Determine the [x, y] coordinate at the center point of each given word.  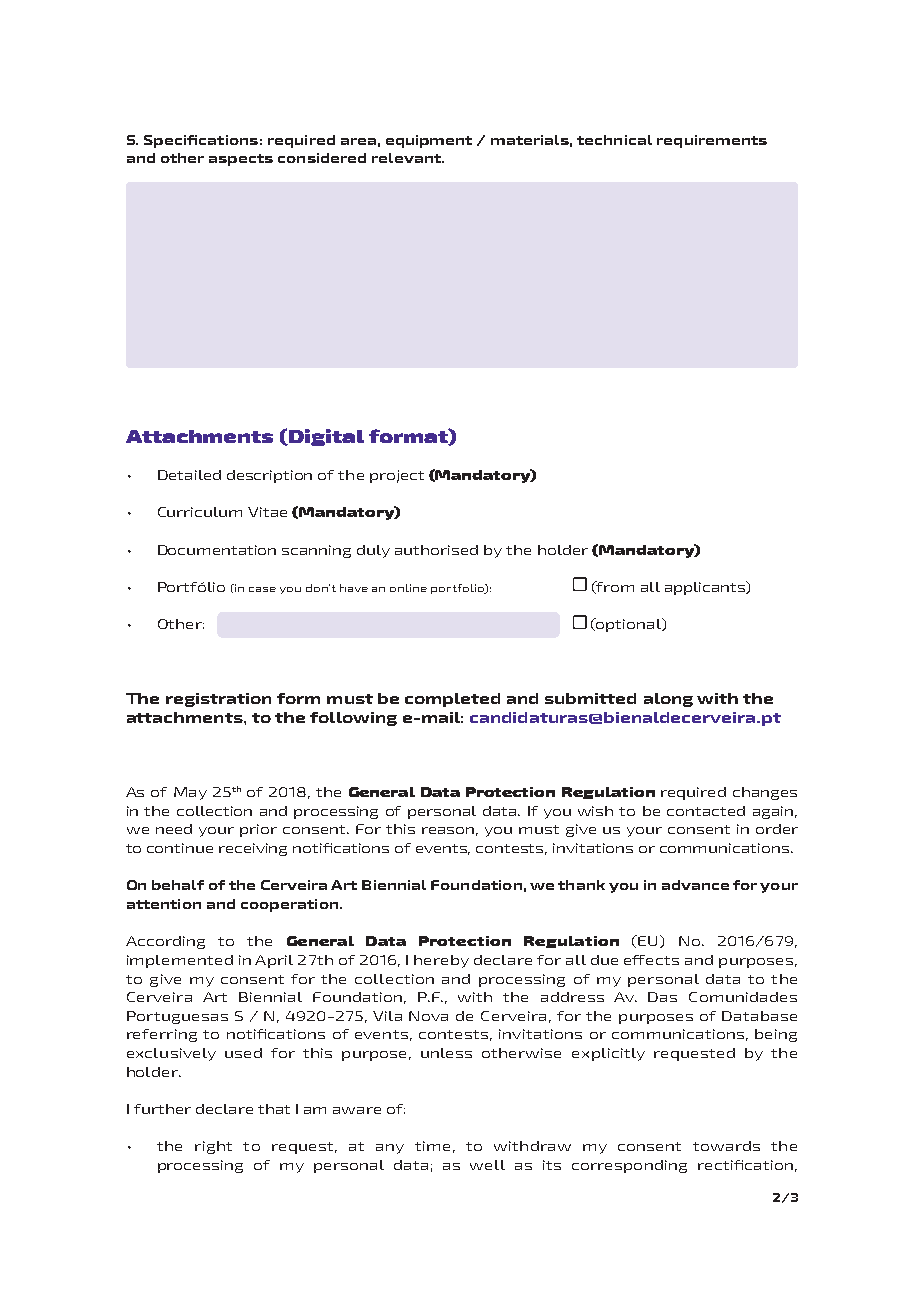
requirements [712, 141]
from [614, 587]
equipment [429, 141]
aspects [241, 160]
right [213, 1147]
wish [595, 811]
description [269, 476]
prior [258, 830]
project [397, 476]
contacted [706, 811]
